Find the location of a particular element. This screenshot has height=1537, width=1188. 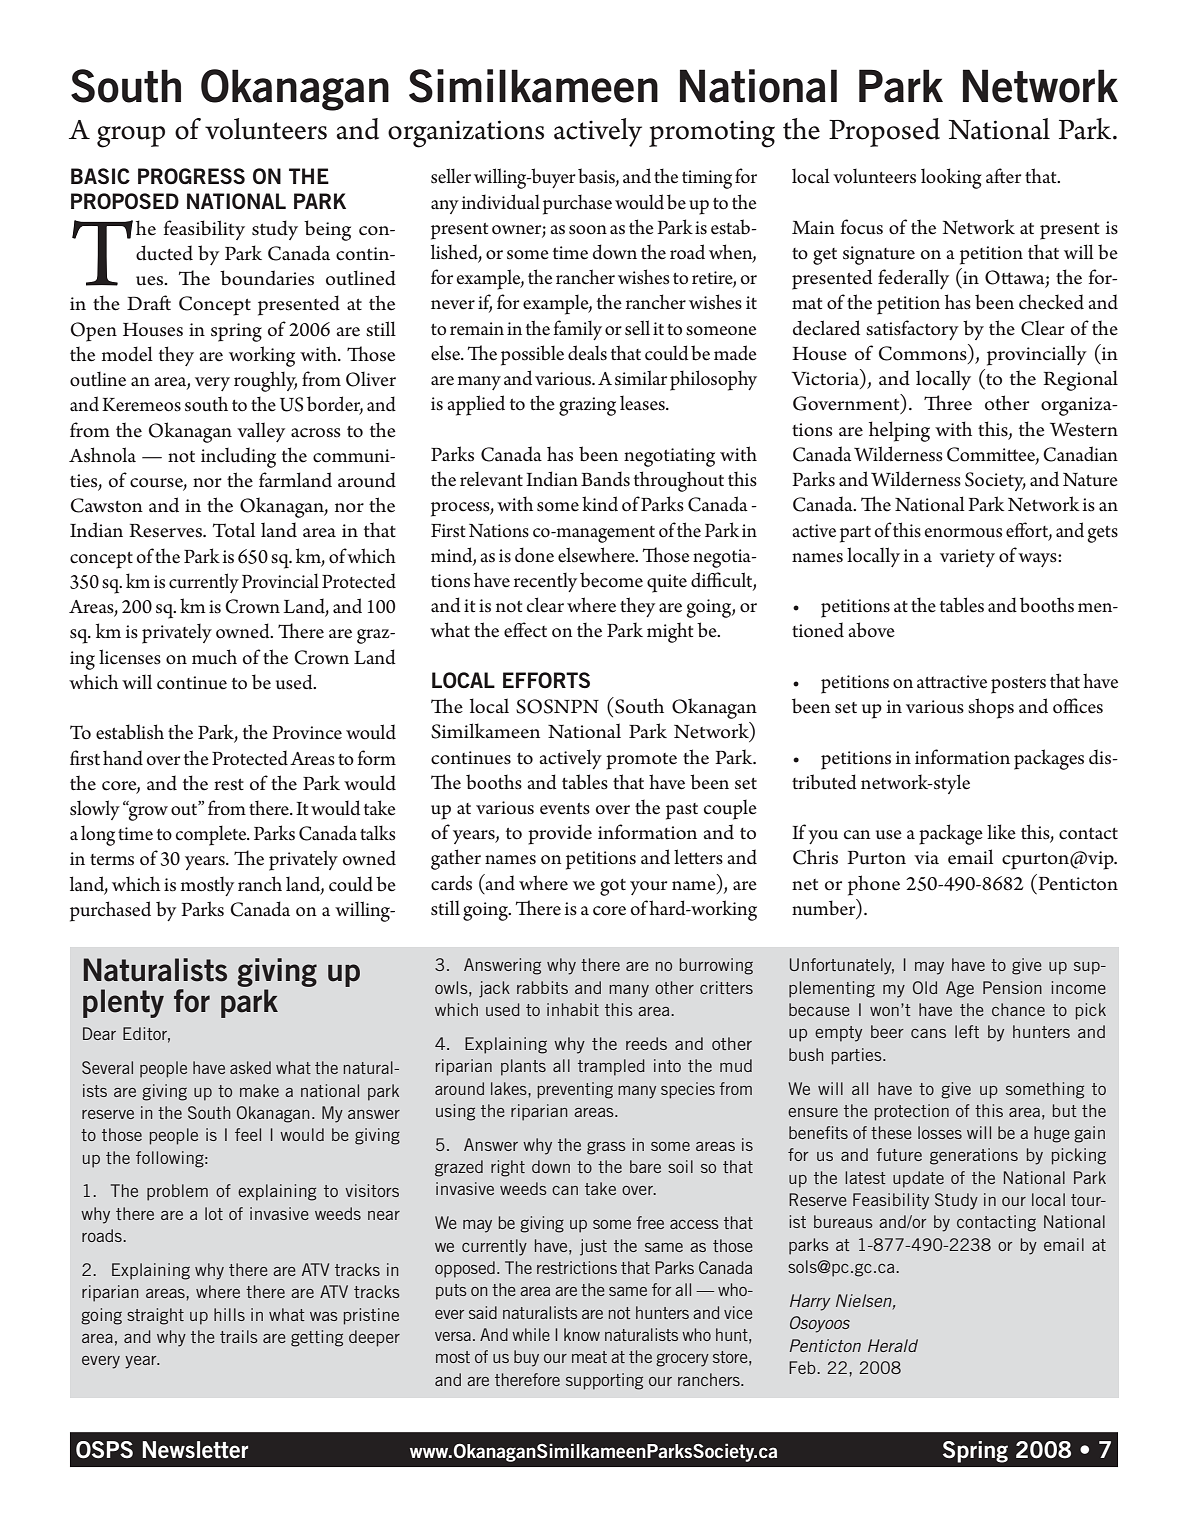

Bands is located at coordinates (605, 479).
